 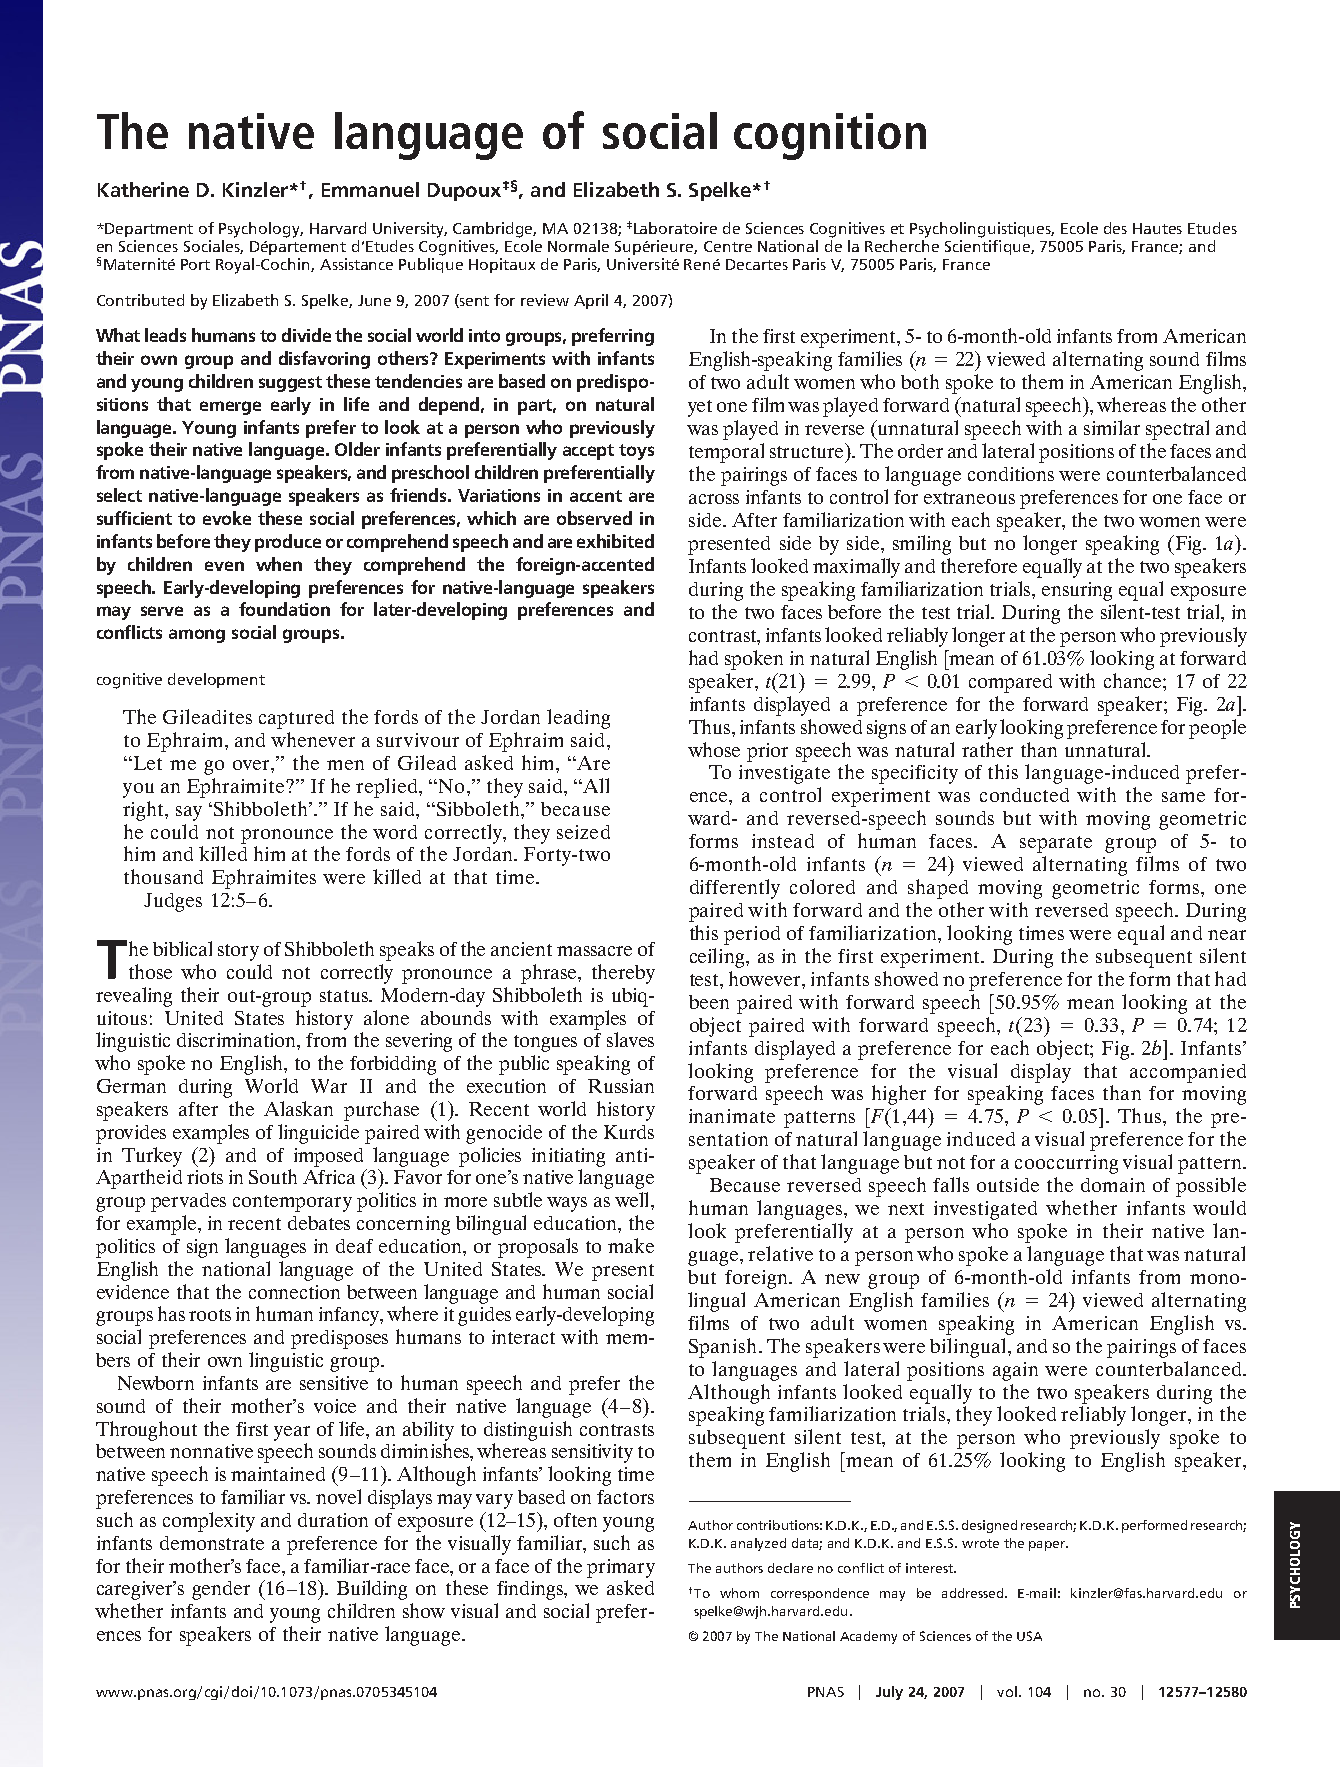 I want to click on separate, so click(x=1056, y=844).
